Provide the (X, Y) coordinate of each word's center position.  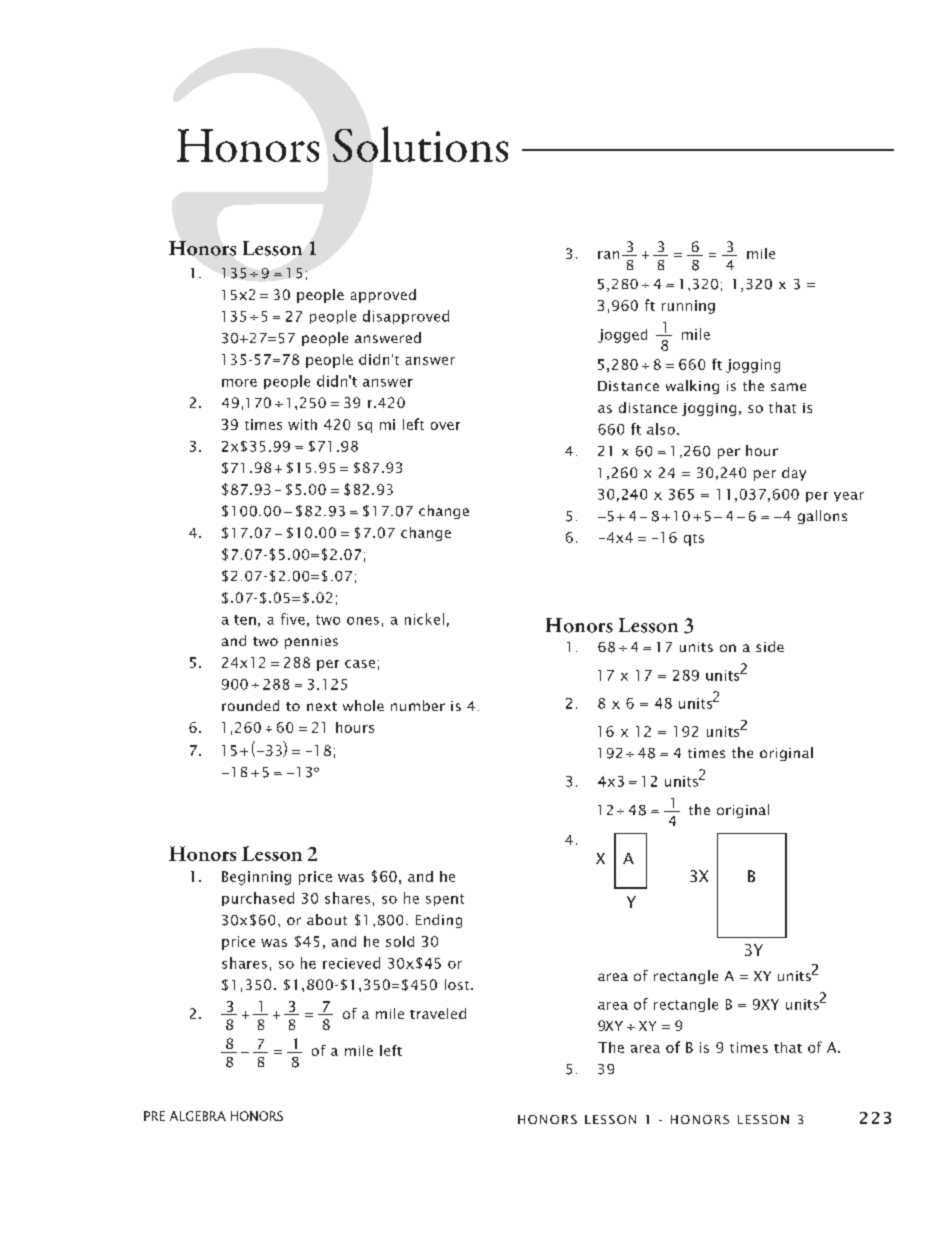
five (293, 619)
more (239, 383)
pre (154, 1116)
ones (363, 621)
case (360, 664)
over (445, 426)
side (770, 646)
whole (363, 705)
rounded (250, 705)
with (302, 424)
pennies (311, 642)
